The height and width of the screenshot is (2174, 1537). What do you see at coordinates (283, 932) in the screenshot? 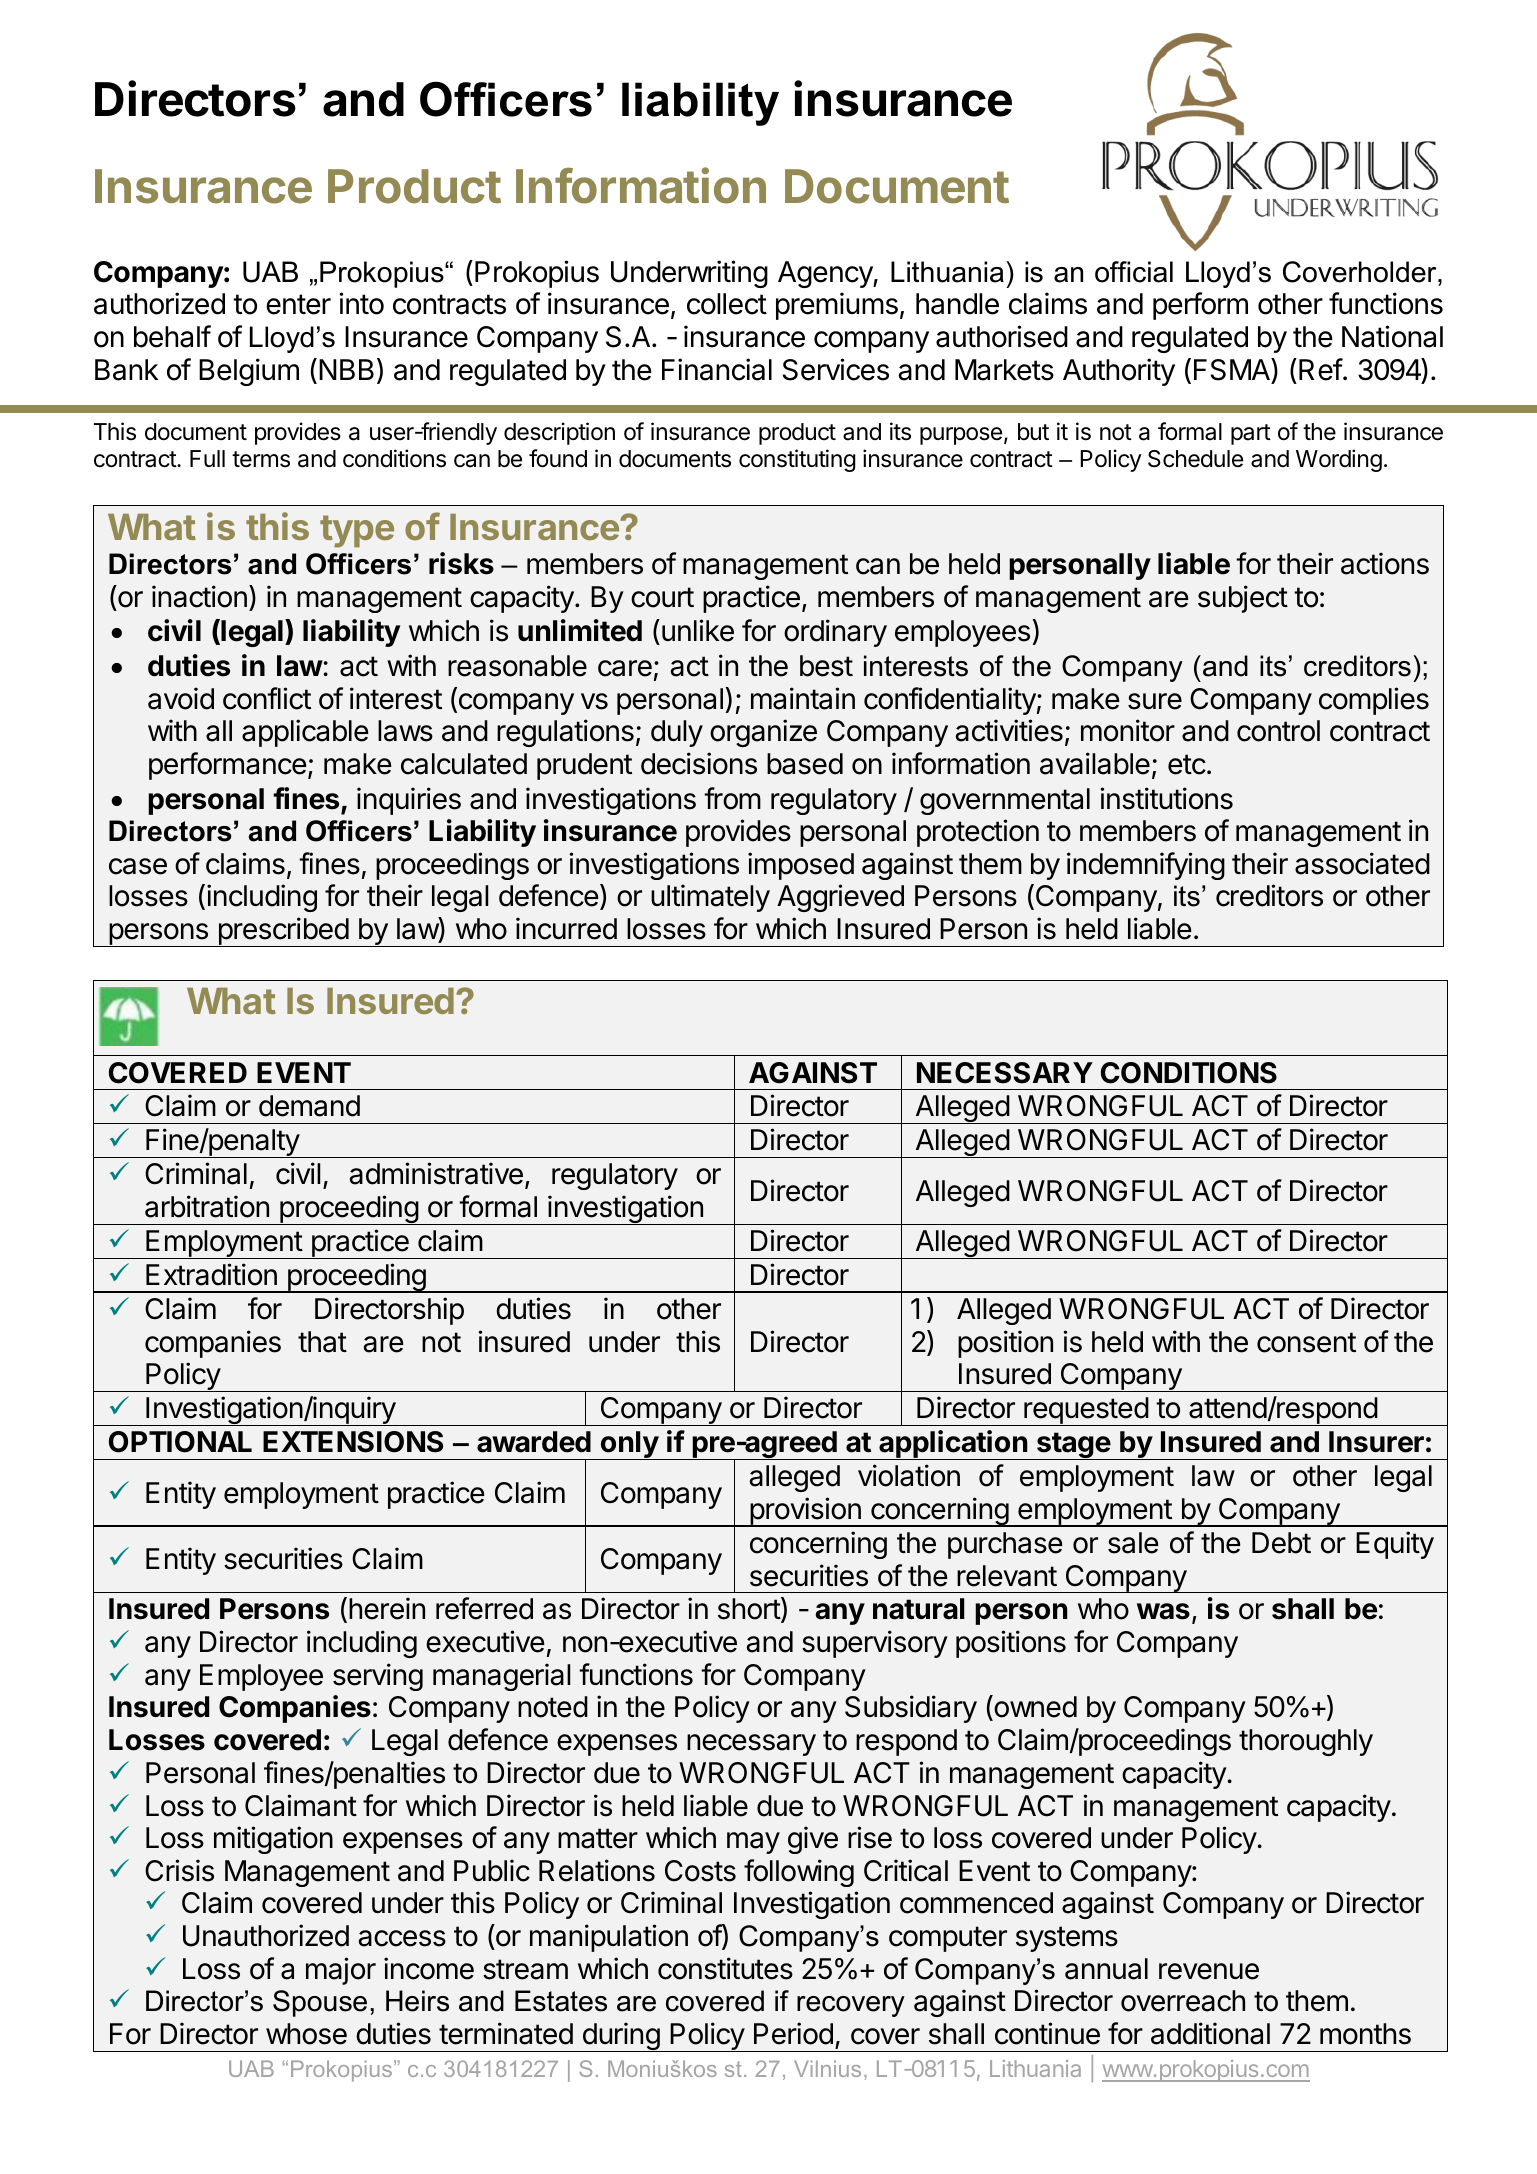
I see `prescribed` at bounding box center [283, 932].
